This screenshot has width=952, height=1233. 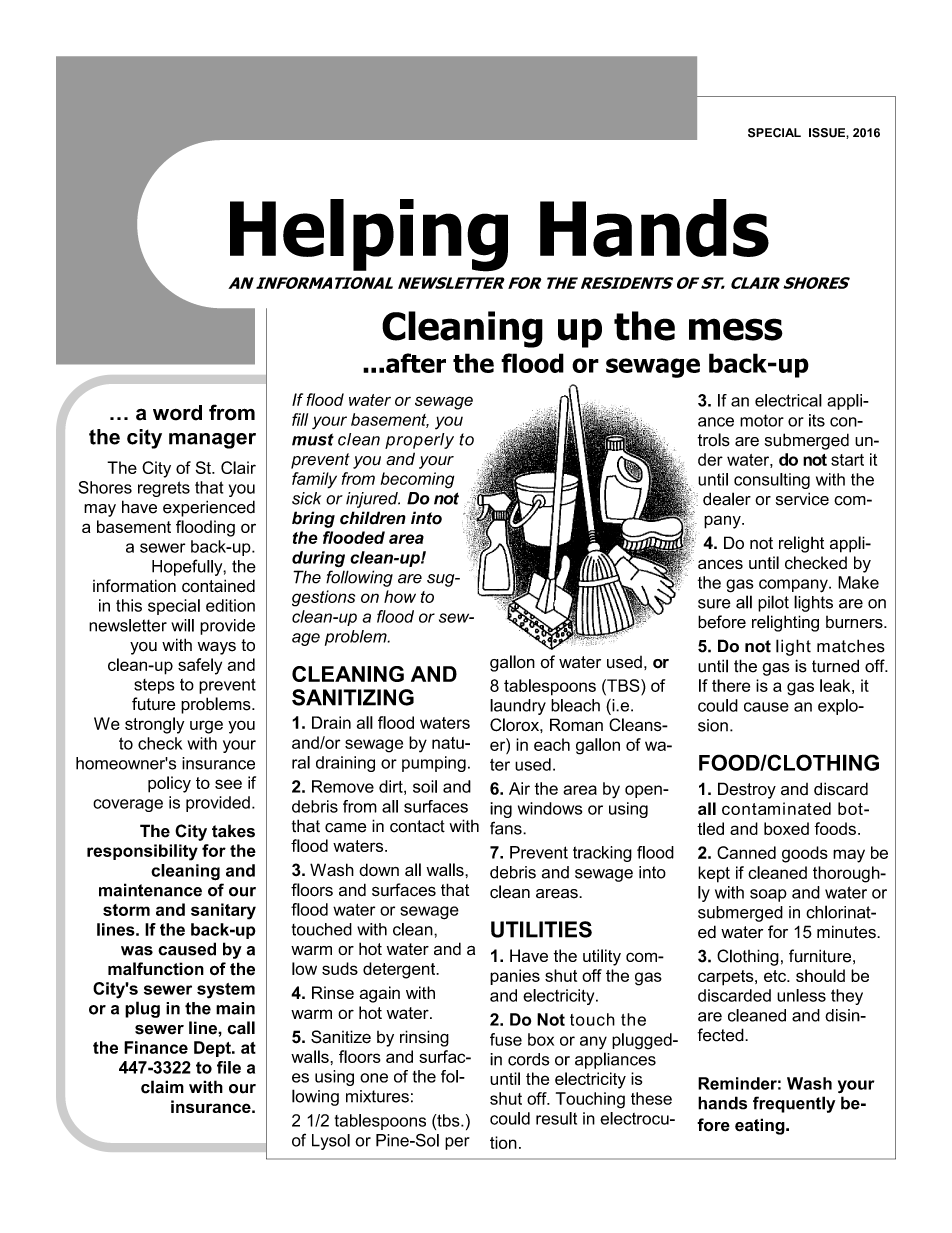 What do you see at coordinates (556, 1118) in the screenshot?
I see `result` at bounding box center [556, 1118].
